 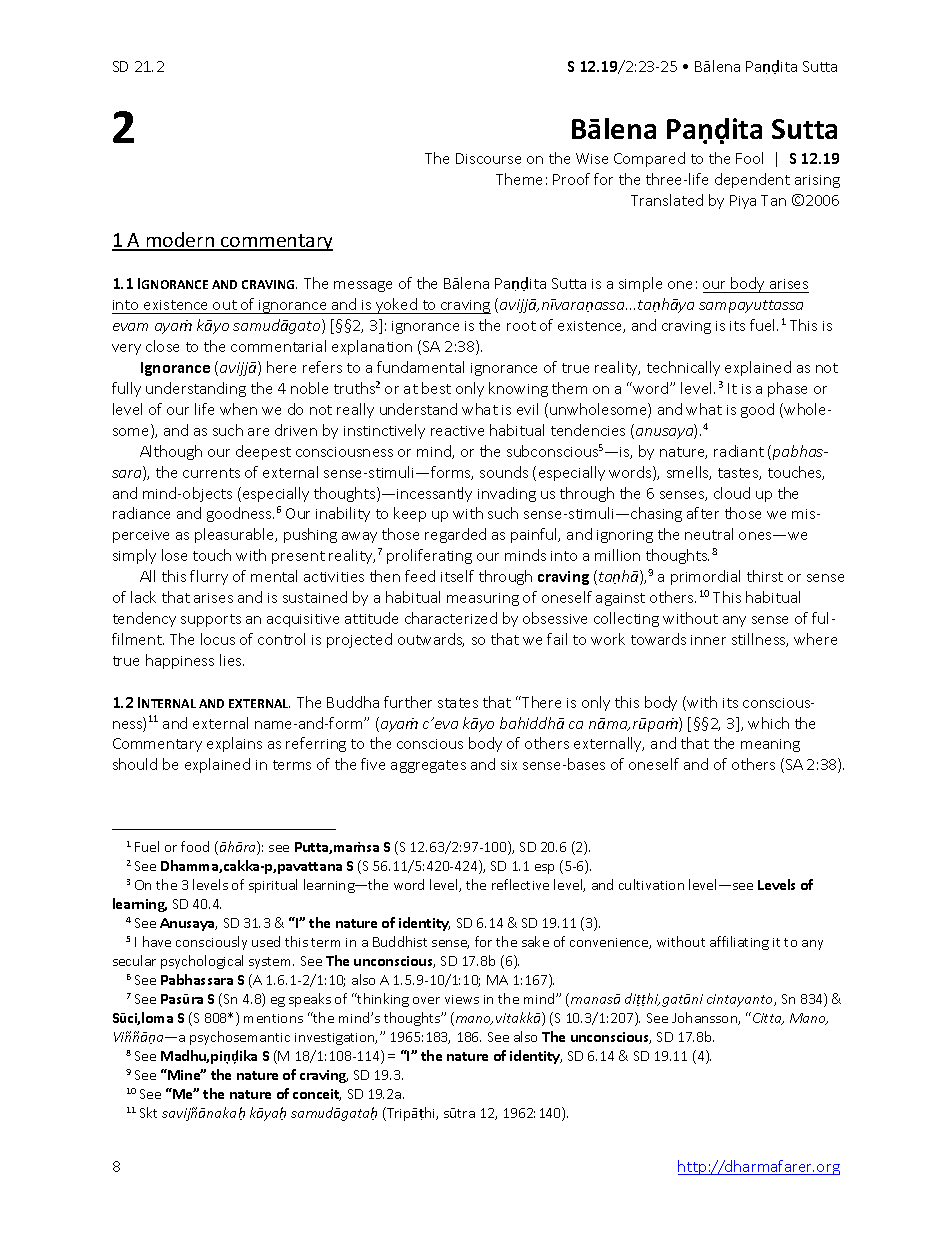 What do you see at coordinates (770, 745) in the document?
I see `meaning` at bounding box center [770, 745].
